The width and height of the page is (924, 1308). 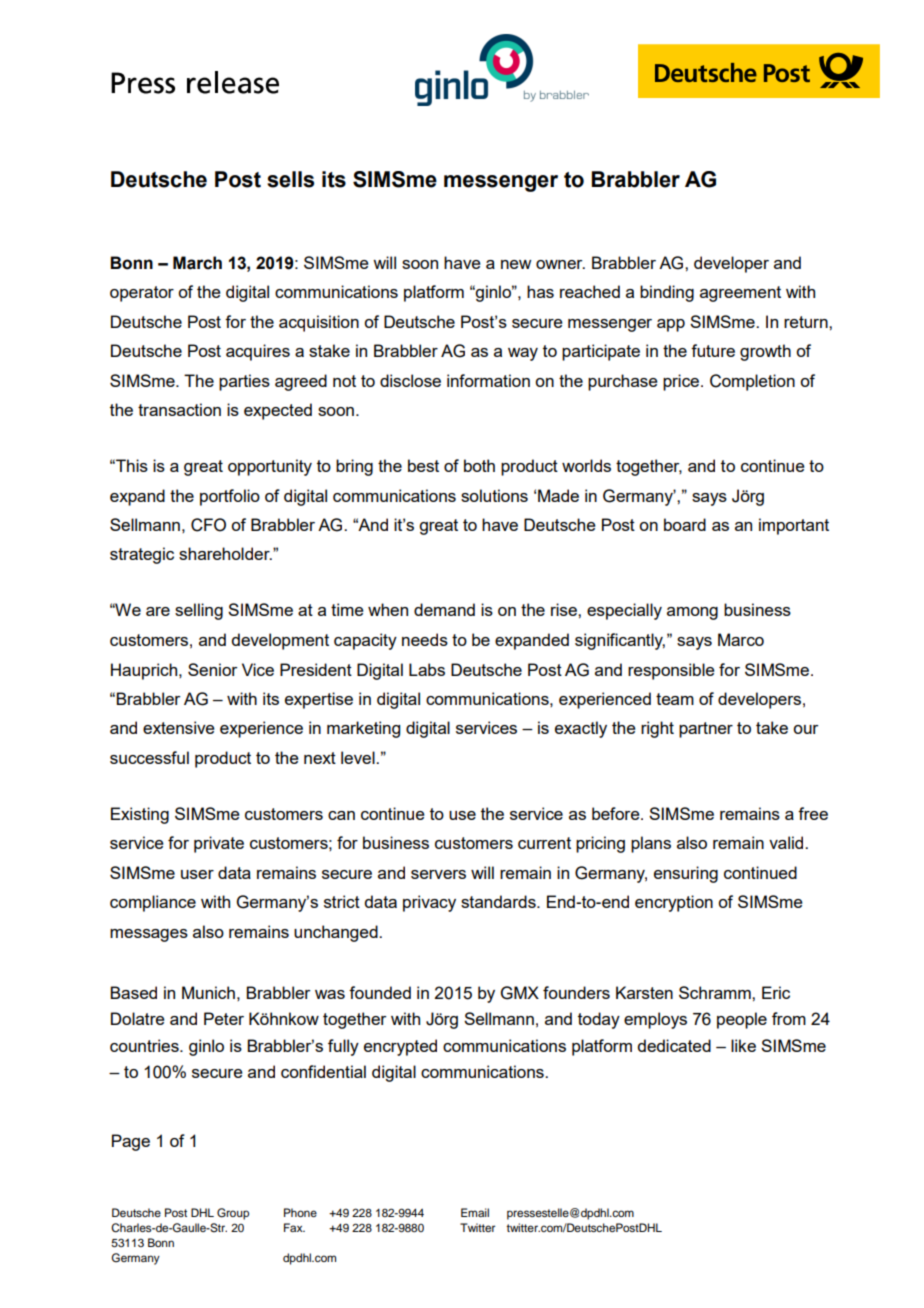 I want to click on March, so click(x=197, y=263).
